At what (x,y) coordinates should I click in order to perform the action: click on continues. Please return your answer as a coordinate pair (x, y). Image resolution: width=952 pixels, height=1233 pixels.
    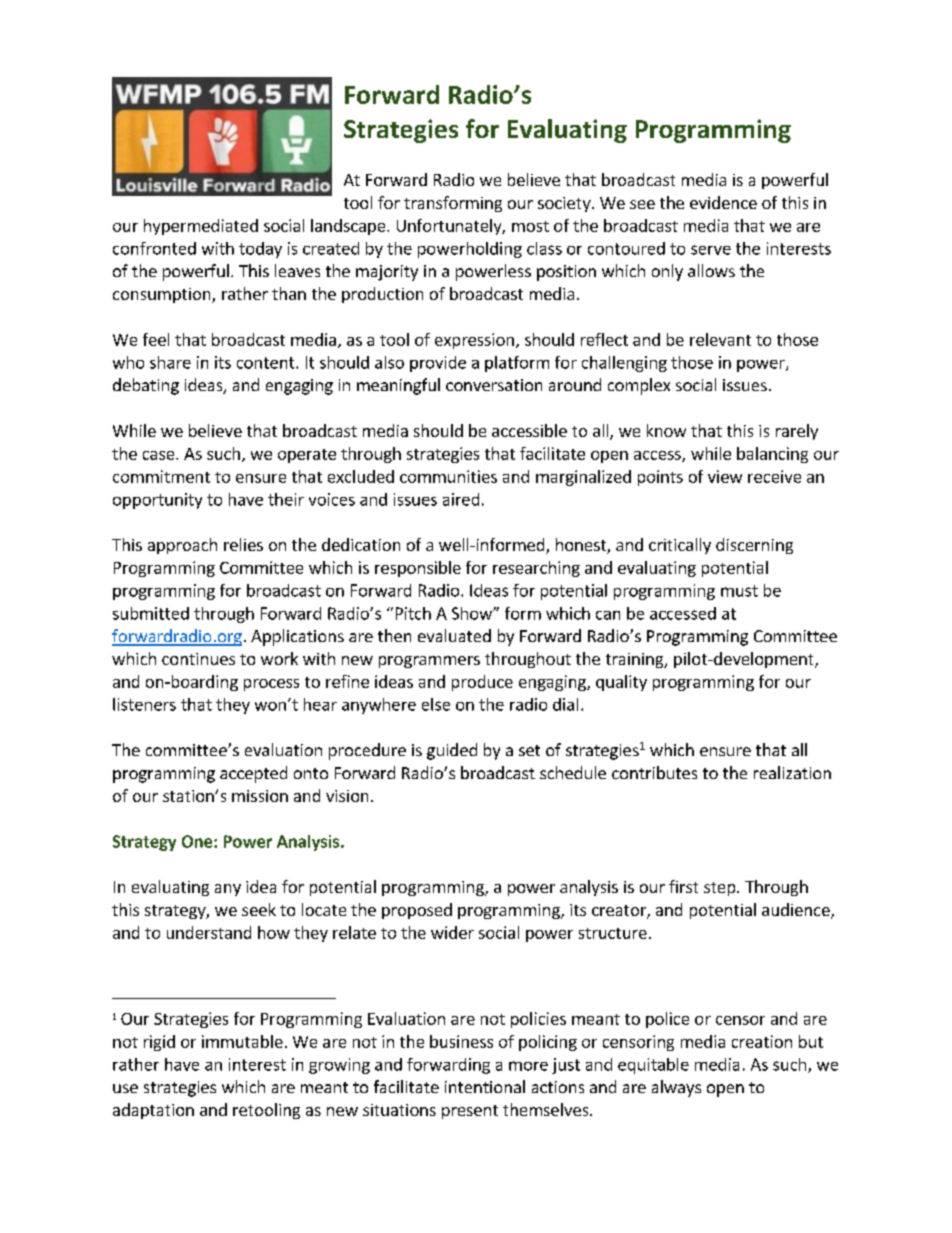
    Looking at the image, I should click on (198, 659).
